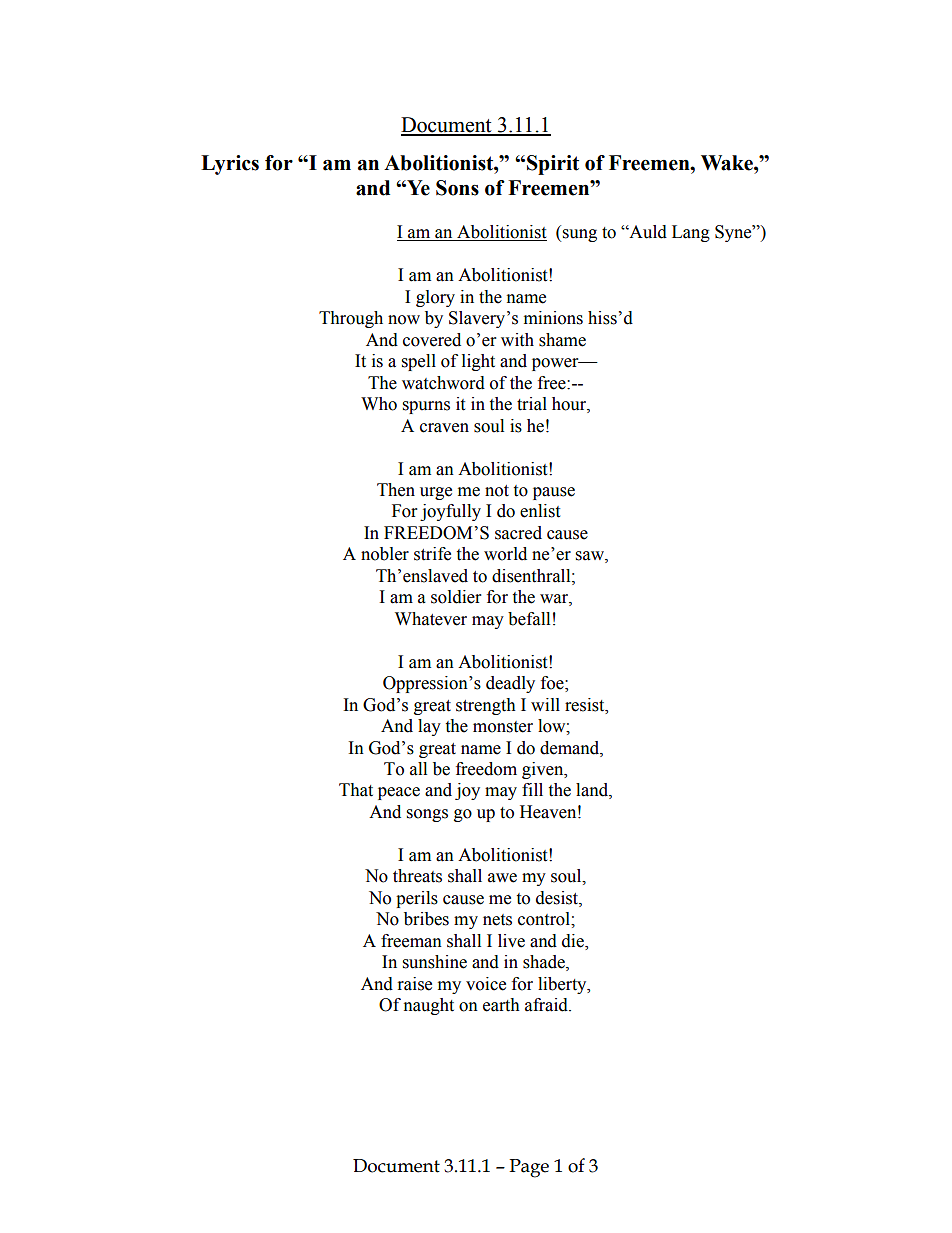 The width and height of the screenshot is (952, 1233). I want to click on Lang, so click(691, 233).
